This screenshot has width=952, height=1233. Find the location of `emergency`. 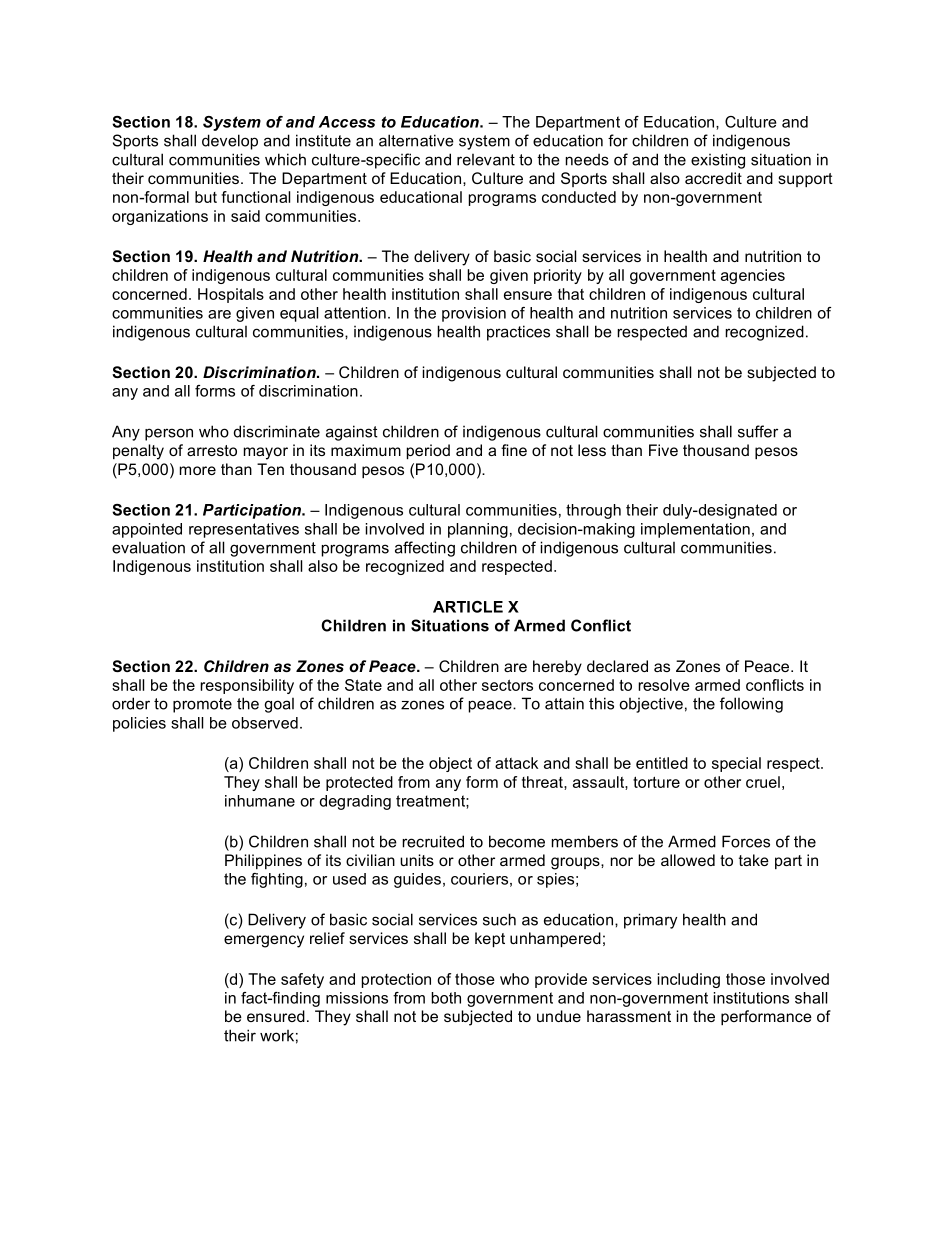

emergency is located at coordinates (264, 941).
